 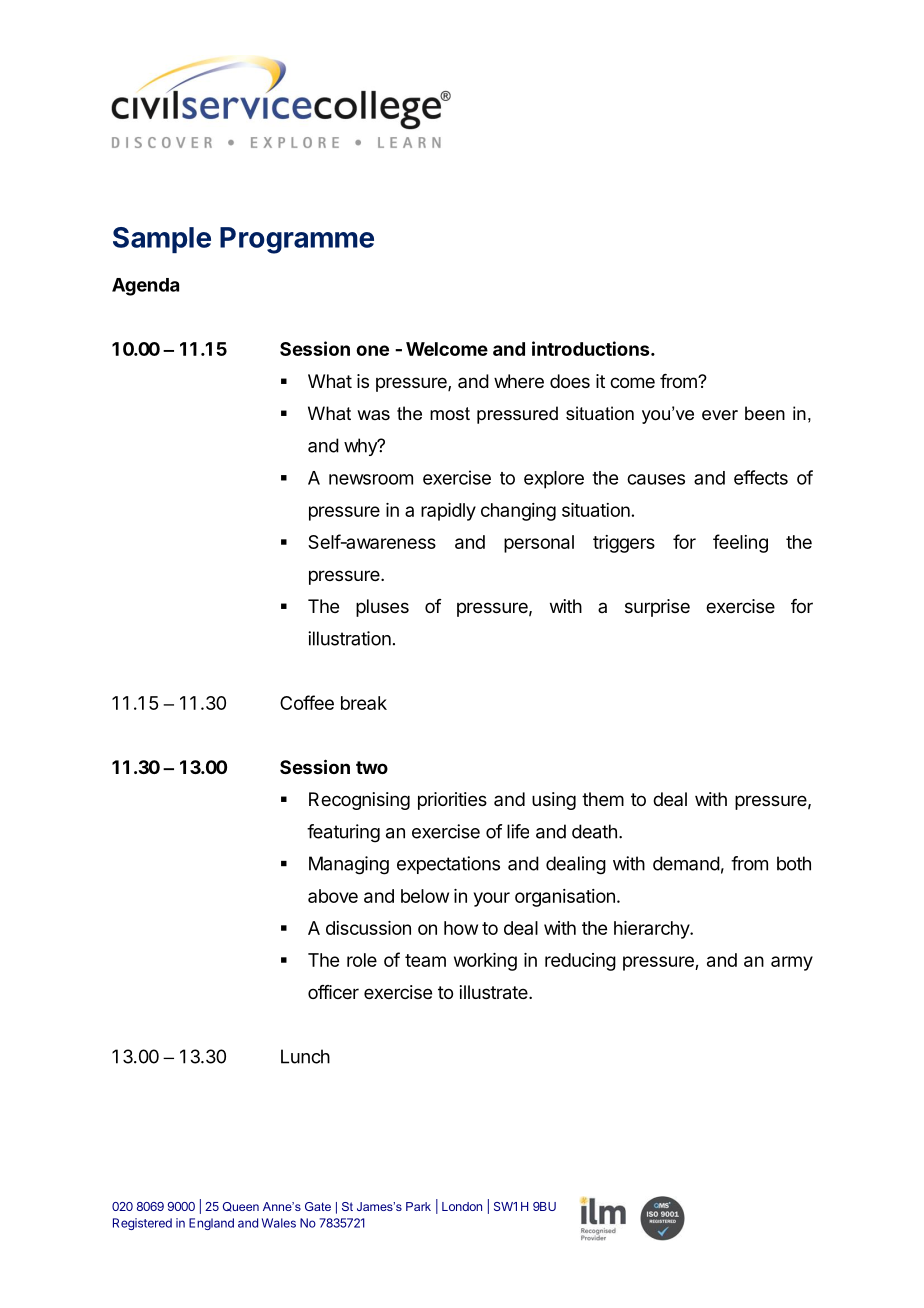 I want to click on Sample, so click(x=162, y=240).
